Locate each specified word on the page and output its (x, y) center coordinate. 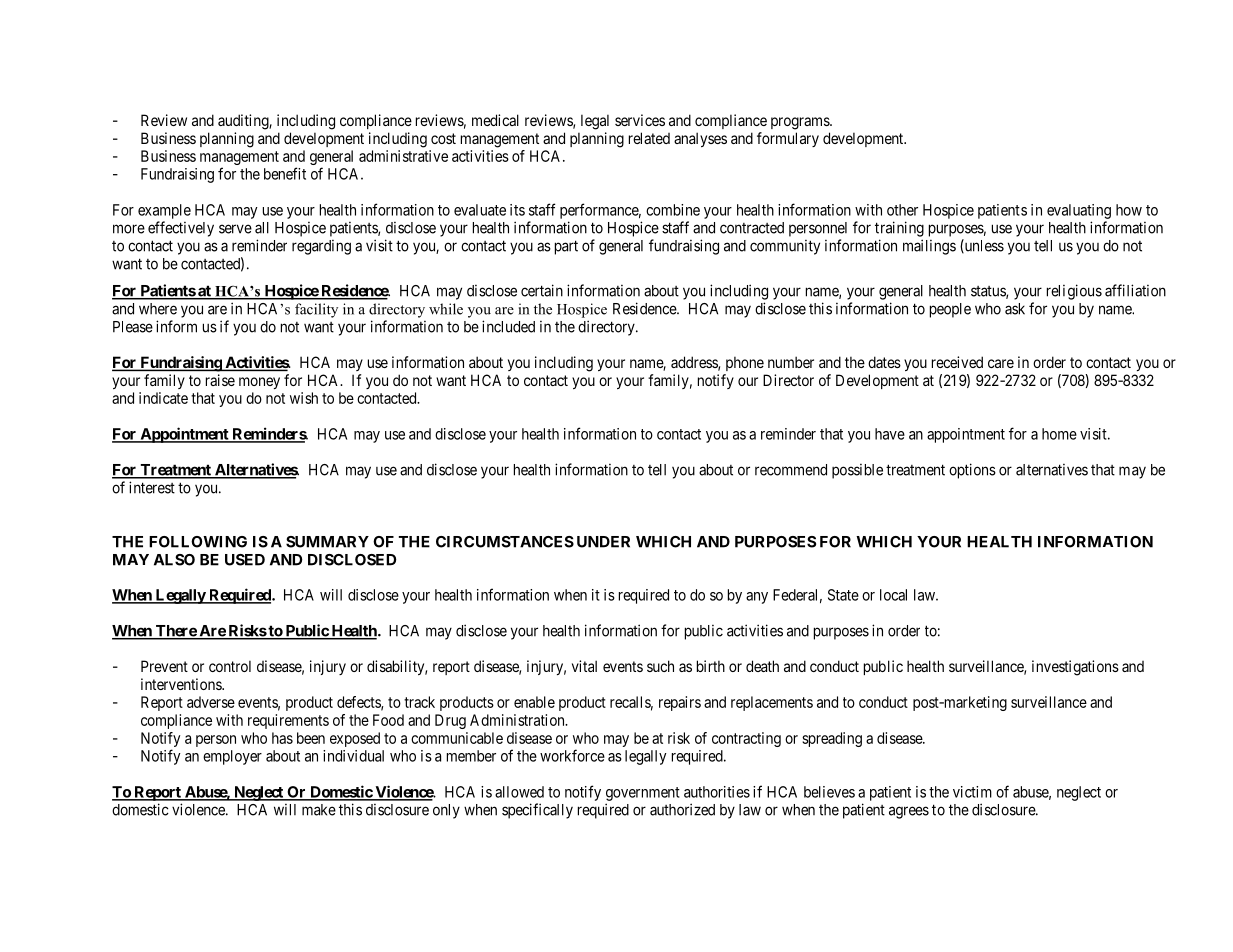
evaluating (1079, 211)
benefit (285, 173)
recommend (791, 470)
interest (152, 487)
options (972, 471)
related (649, 138)
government (643, 794)
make (319, 810)
